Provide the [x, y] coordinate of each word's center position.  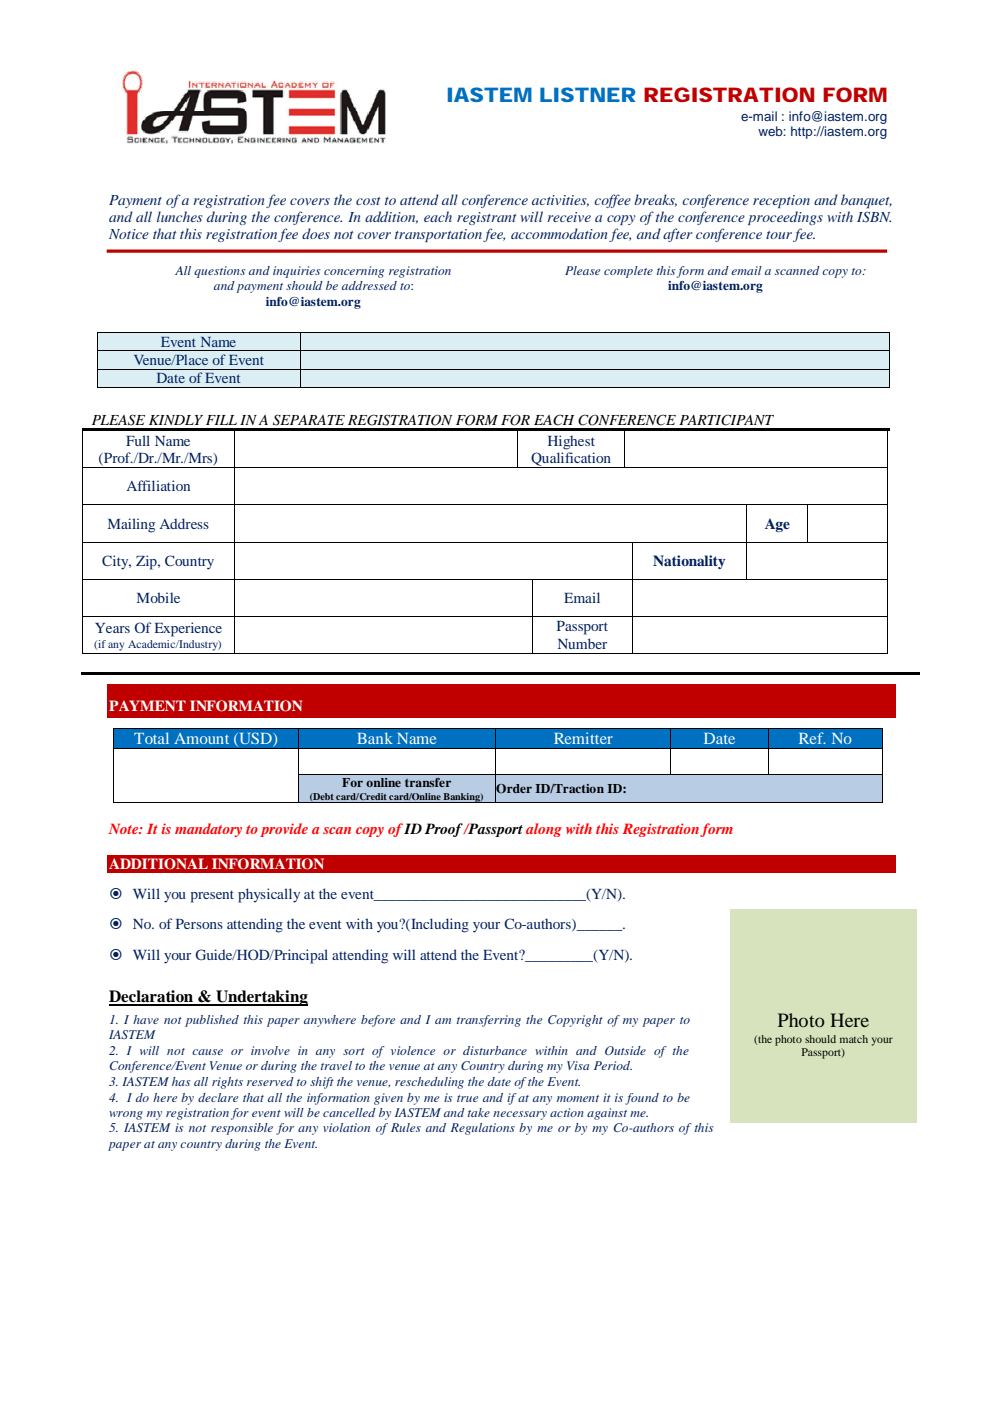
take [479, 1112]
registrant [487, 218]
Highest [571, 442]
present [212, 896]
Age [777, 525]
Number [582, 643]
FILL [221, 420]
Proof [444, 830]
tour [780, 236]
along [544, 830]
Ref [812, 738]
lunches [179, 216]
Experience [188, 629]
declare [218, 1097]
